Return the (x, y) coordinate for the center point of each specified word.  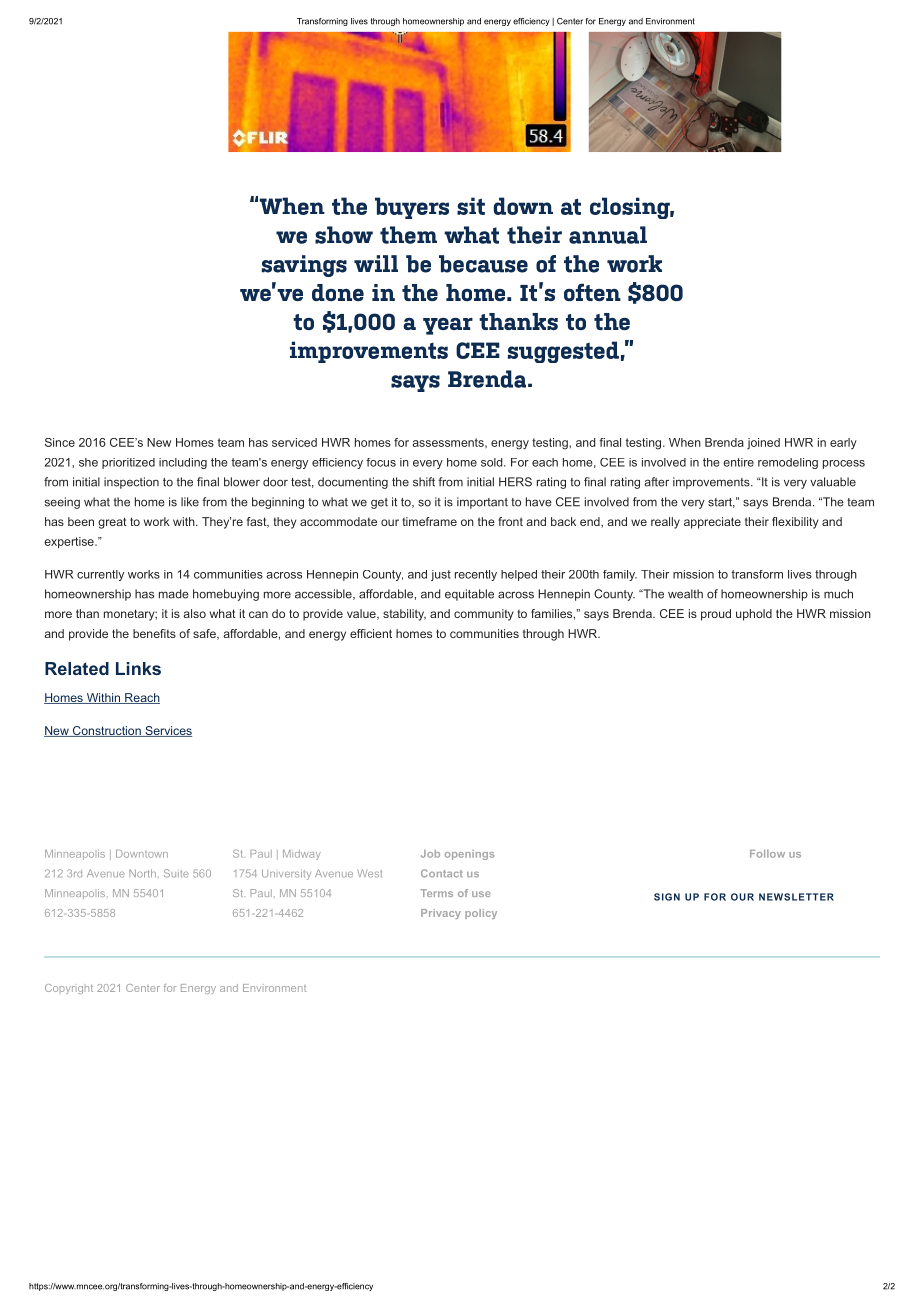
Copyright (69, 989)
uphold (754, 615)
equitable (469, 595)
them (408, 235)
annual (608, 235)
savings (304, 266)
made (174, 594)
